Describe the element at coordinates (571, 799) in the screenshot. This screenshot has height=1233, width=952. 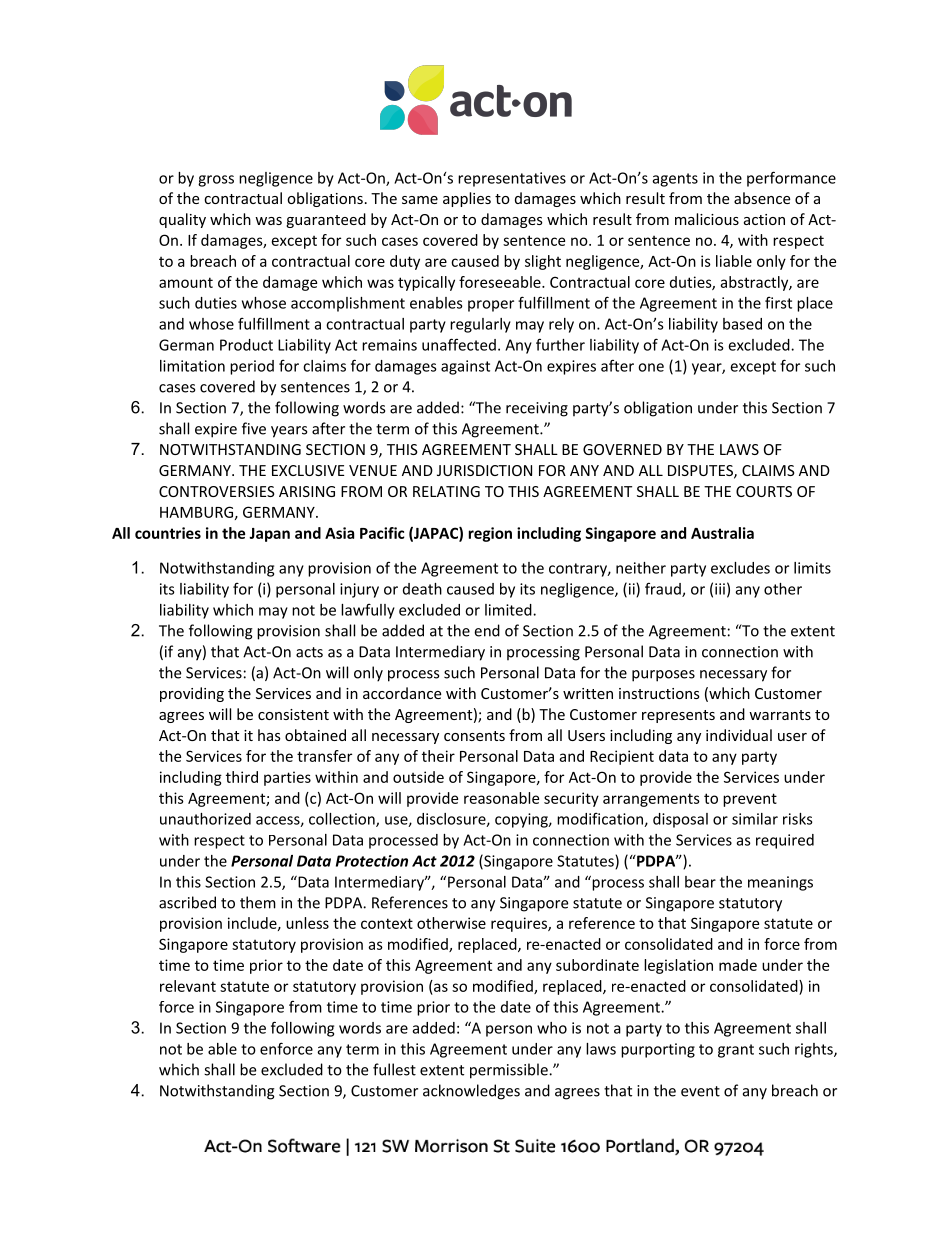
I see `security` at that location.
